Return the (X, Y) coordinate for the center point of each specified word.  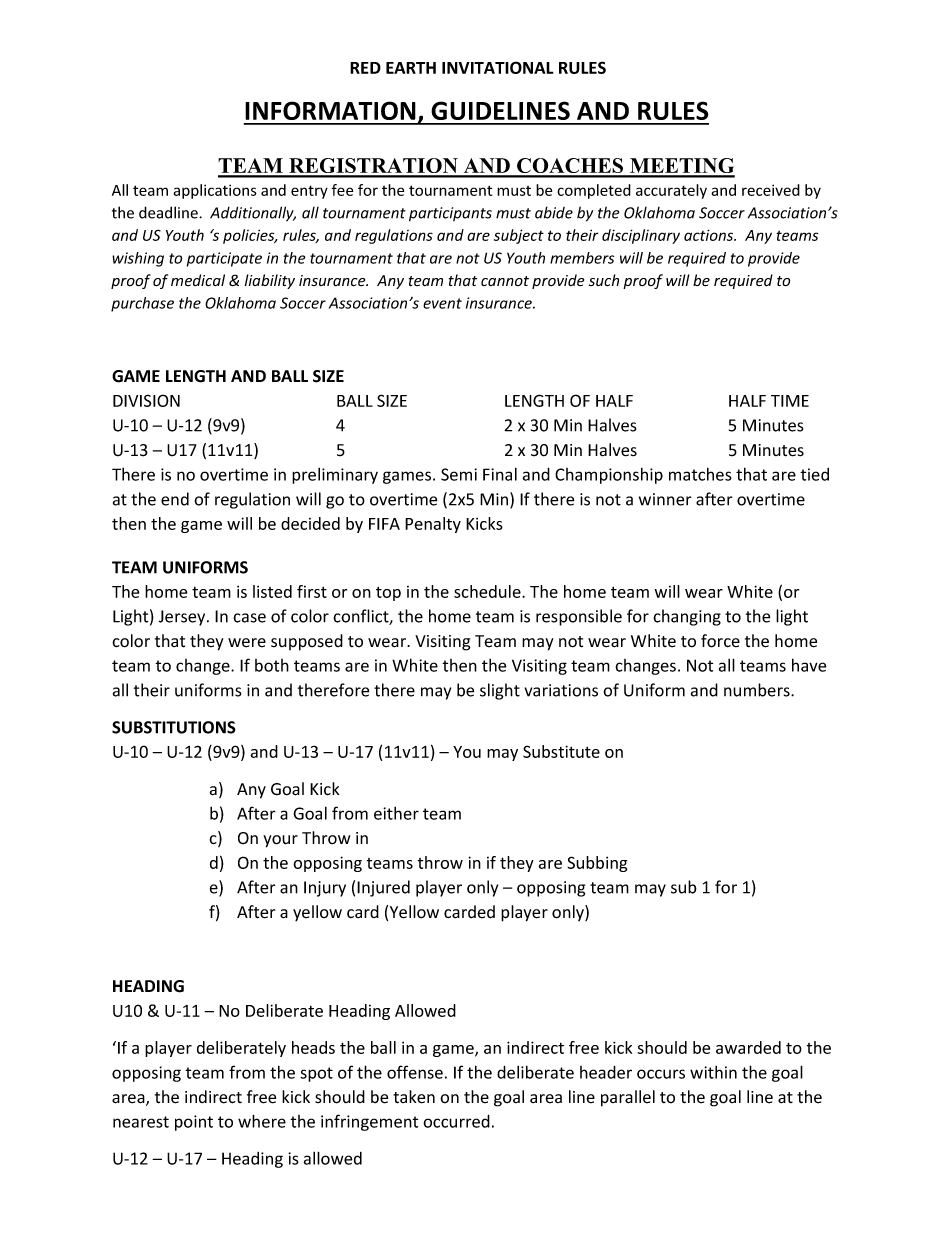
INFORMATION (330, 110)
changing (687, 617)
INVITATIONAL (498, 67)
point (194, 1123)
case (249, 618)
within (713, 1072)
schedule (488, 591)
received (771, 190)
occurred (456, 1121)
